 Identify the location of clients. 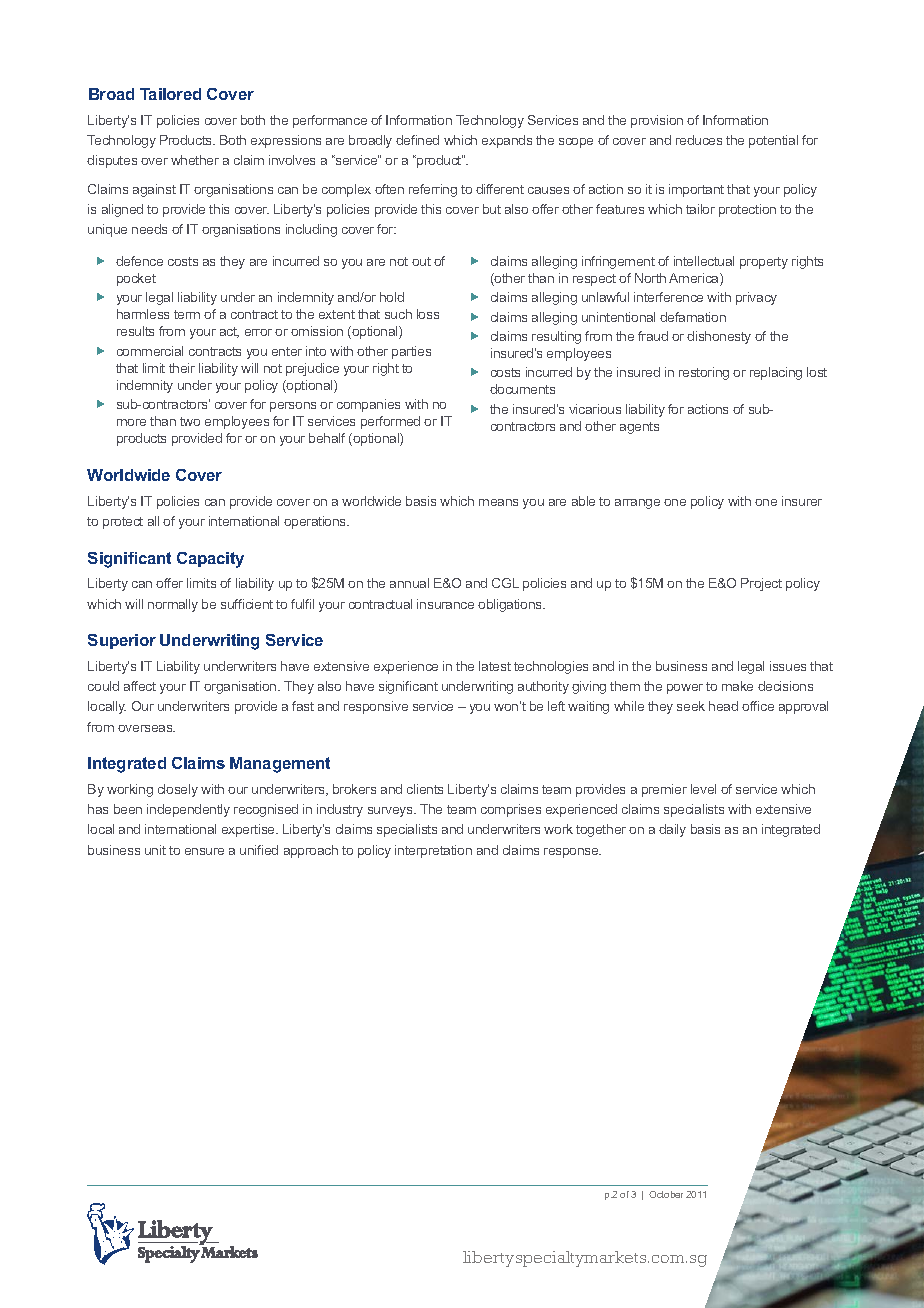
(425, 789).
